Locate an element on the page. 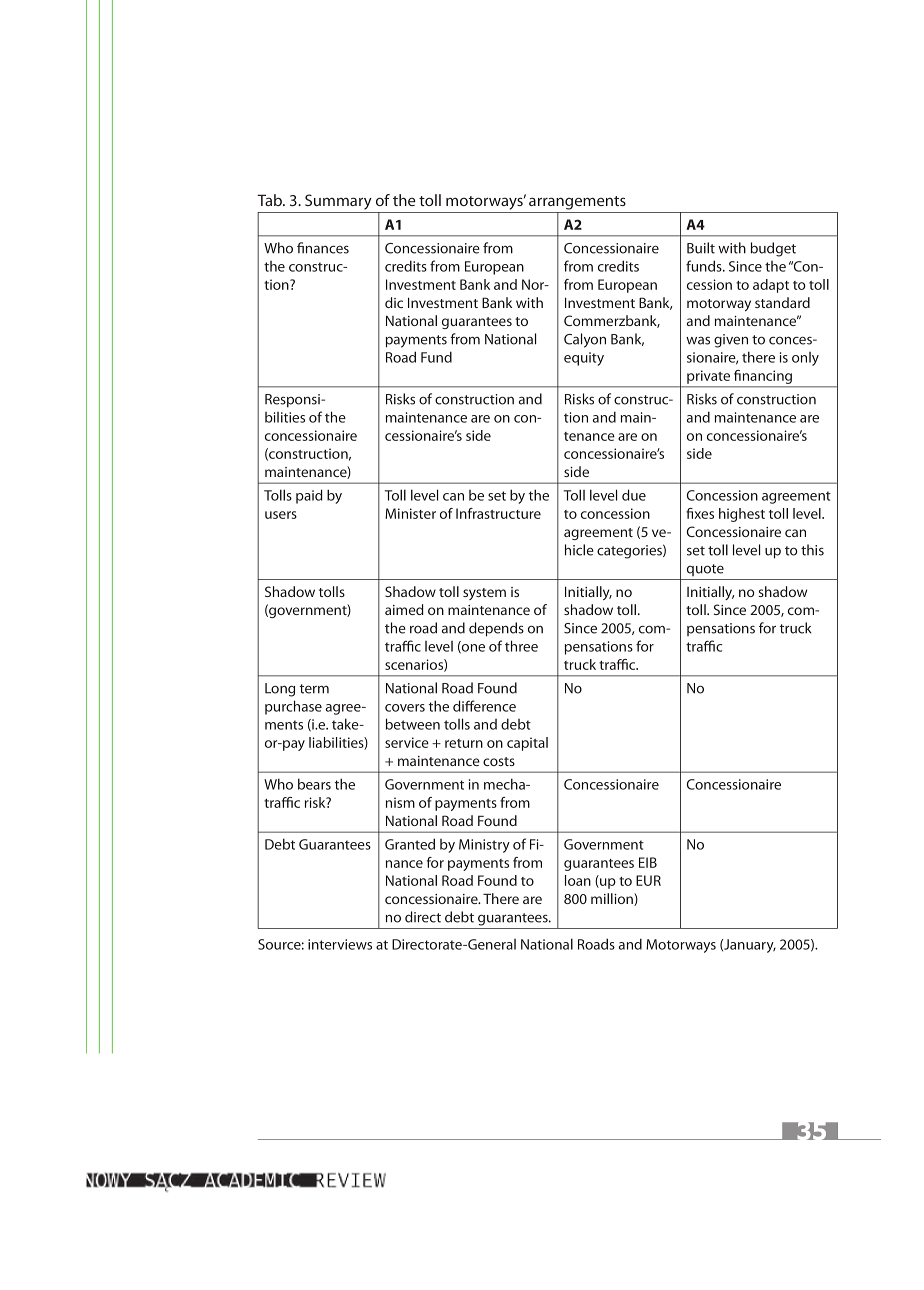 The width and height of the page is (924, 1290). system is located at coordinates (484, 594).
